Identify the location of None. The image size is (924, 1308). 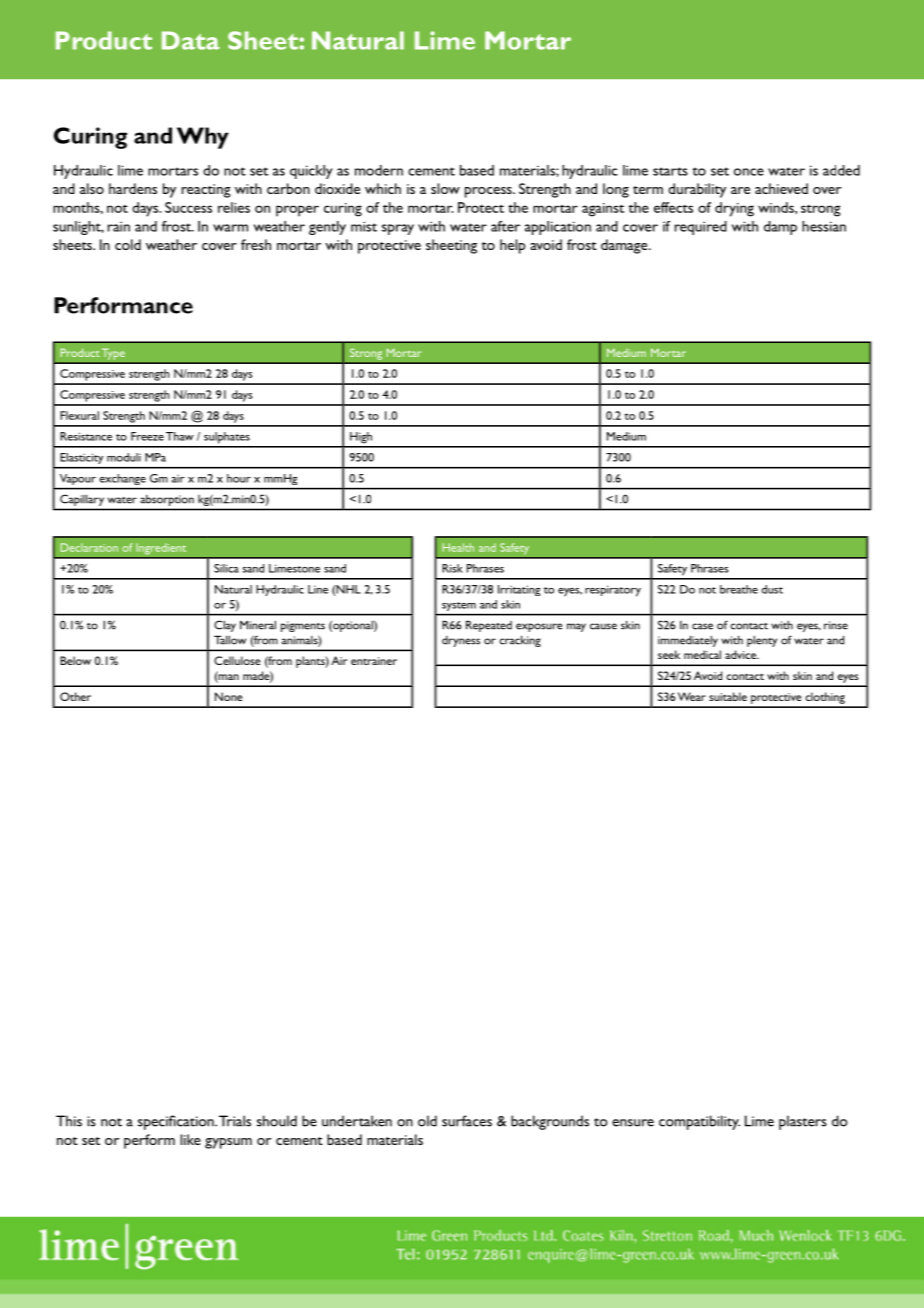
(228, 696).
